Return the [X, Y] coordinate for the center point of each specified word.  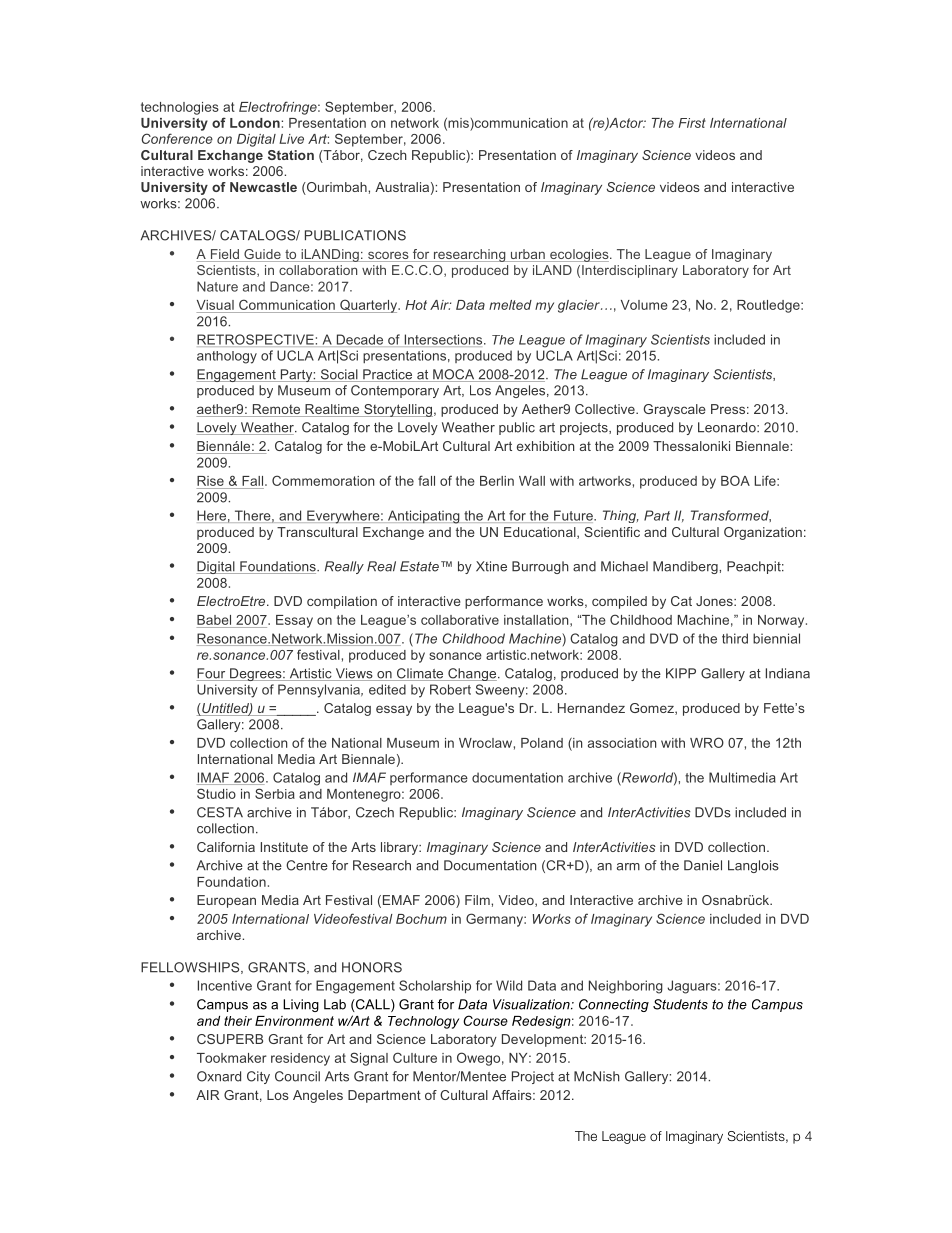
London [256, 123]
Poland [542, 743]
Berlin [497, 481]
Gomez [653, 709]
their [238, 1021]
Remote [276, 410]
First [692, 123]
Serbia [275, 793]
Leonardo [728, 427]
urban [528, 255]
